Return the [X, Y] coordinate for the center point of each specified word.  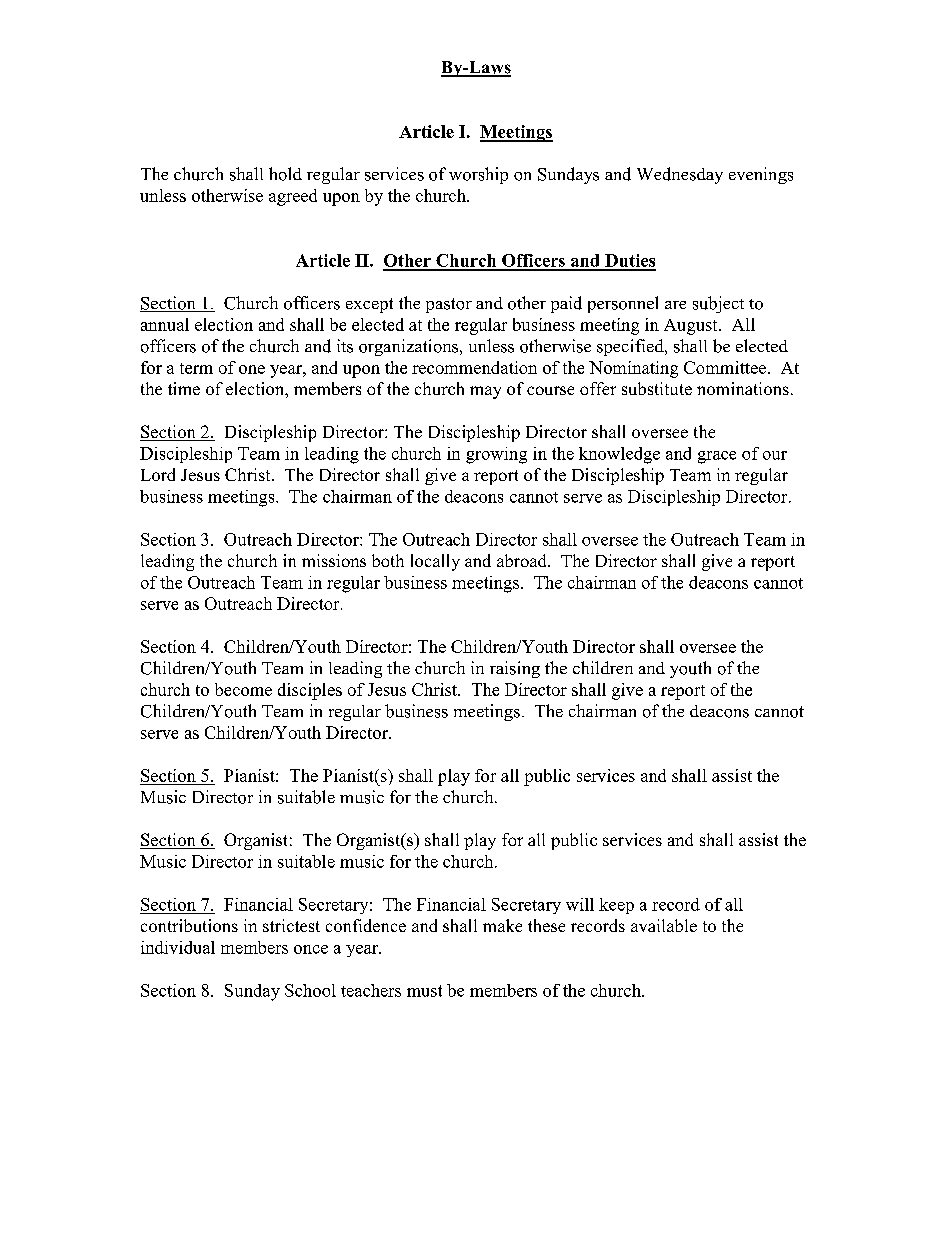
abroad [523, 560]
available [664, 925]
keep [616, 906]
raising [515, 669]
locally [435, 562]
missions [334, 560]
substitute [657, 388]
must [424, 991]
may [485, 392]
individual [178, 947]
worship [478, 175]
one [252, 369]
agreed [293, 197]
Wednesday [680, 175]
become [243, 689]
